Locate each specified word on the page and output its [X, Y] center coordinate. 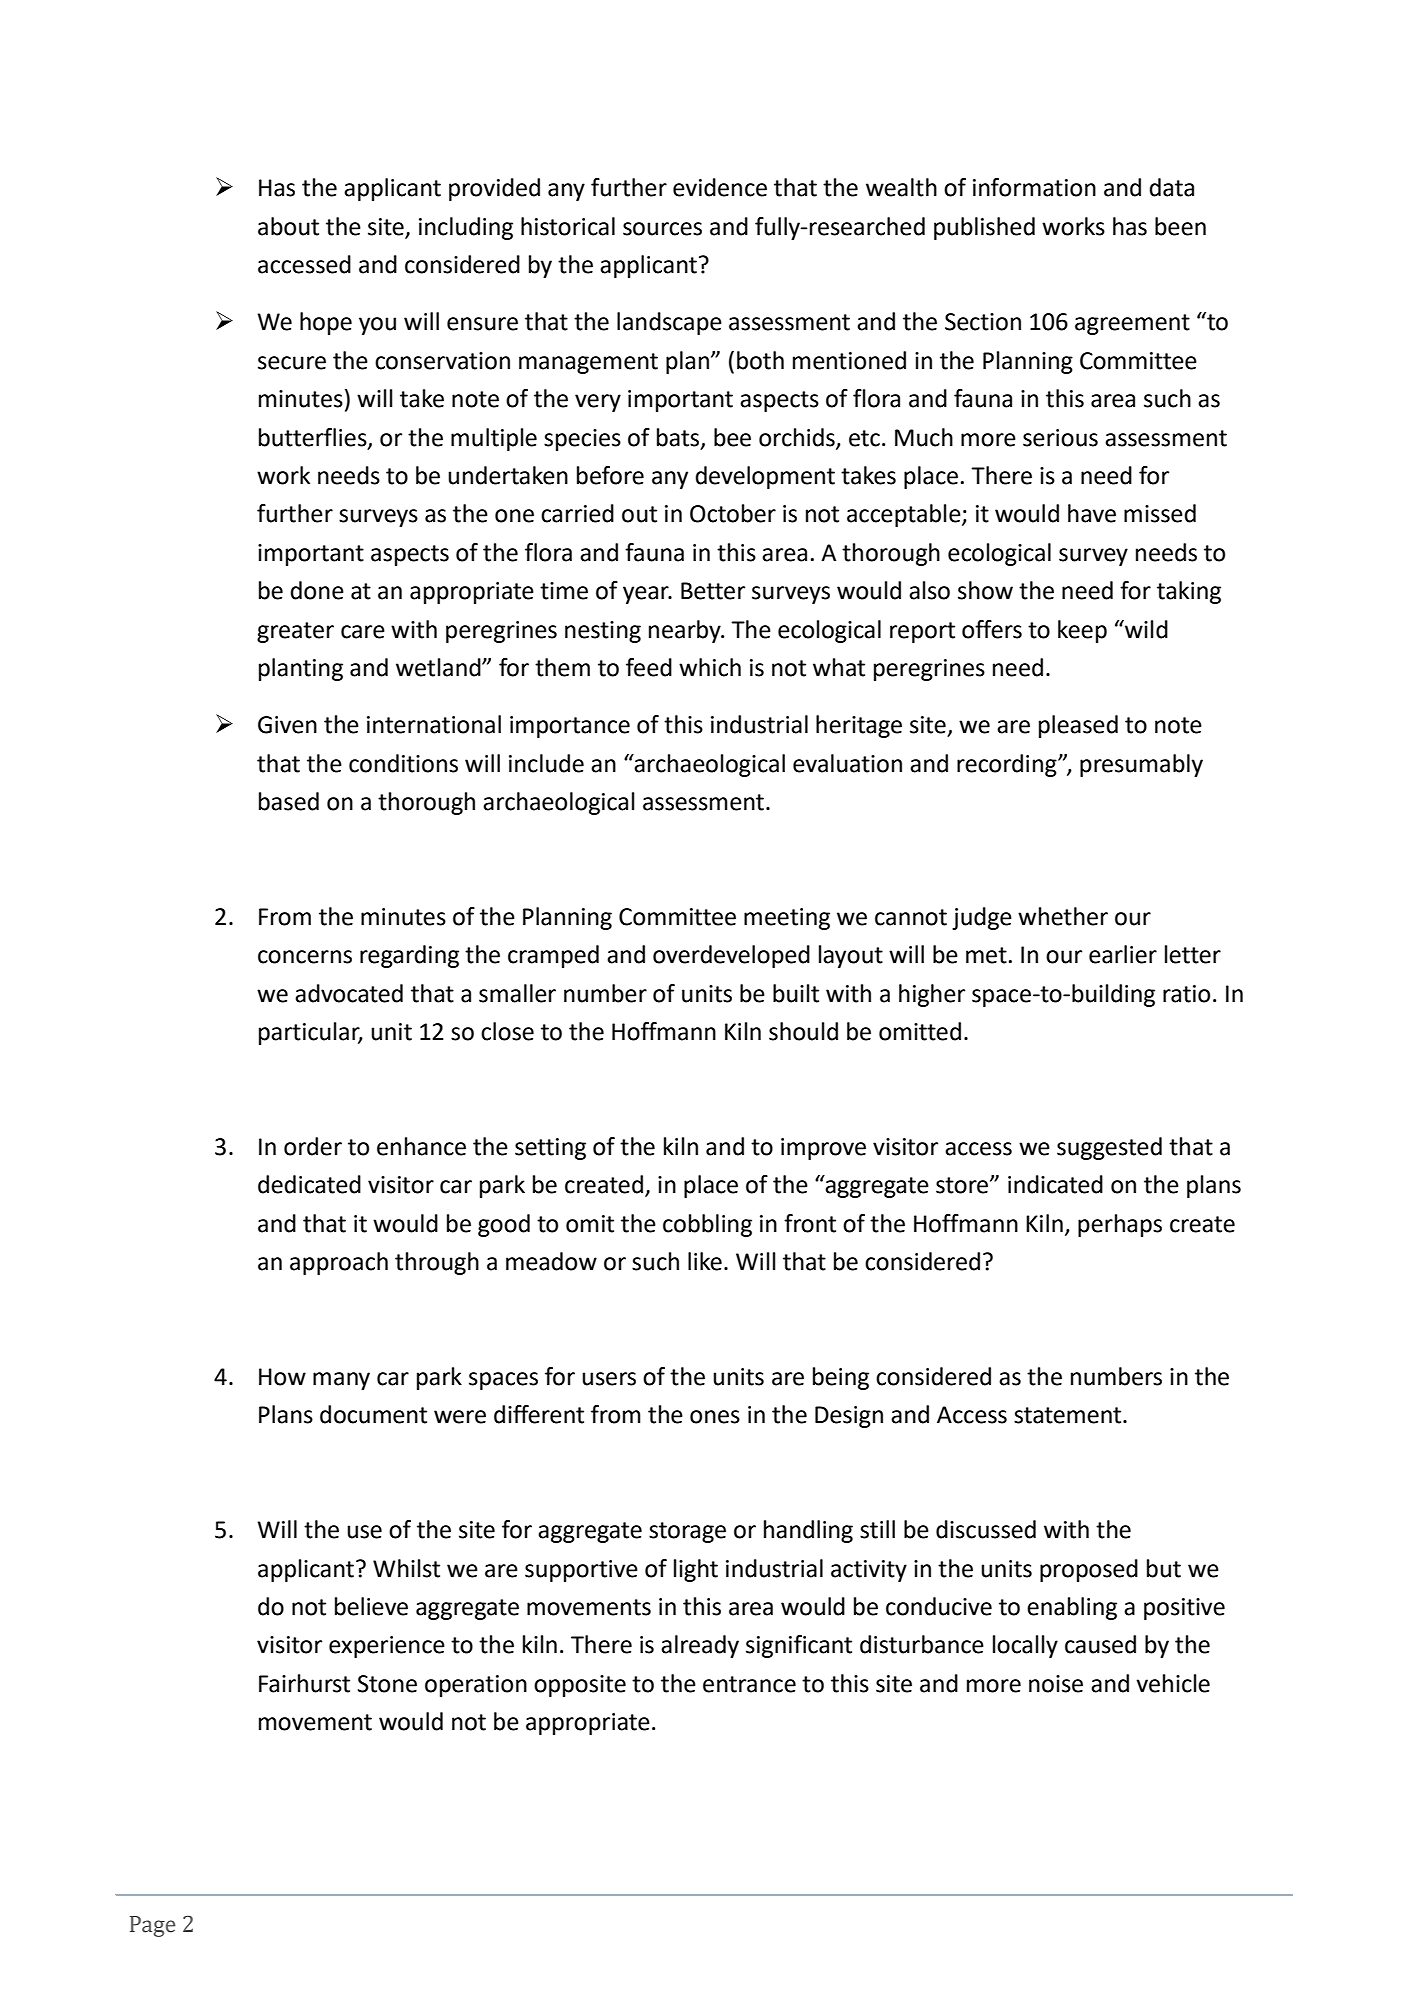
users [609, 1379]
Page [153, 1926]
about [288, 226]
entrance [749, 1684]
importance [570, 727]
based [289, 801]
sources [662, 229]
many [341, 1381]
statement [1069, 1415]
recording [1008, 765]
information [1034, 187]
